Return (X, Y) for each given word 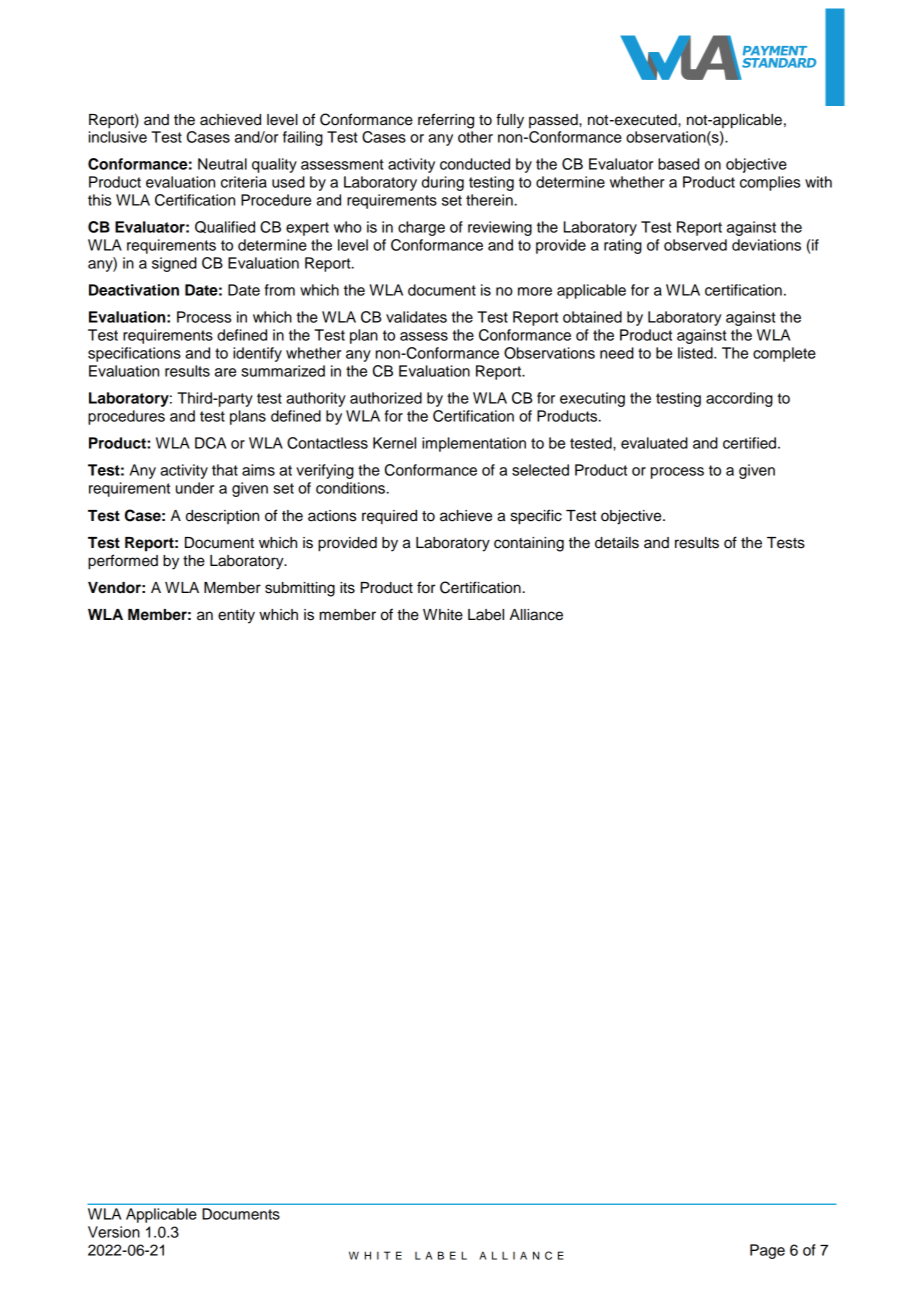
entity (236, 616)
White (443, 615)
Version (114, 1232)
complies (770, 183)
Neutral (222, 164)
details (617, 543)
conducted (475, 164)
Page (767, 1251)
